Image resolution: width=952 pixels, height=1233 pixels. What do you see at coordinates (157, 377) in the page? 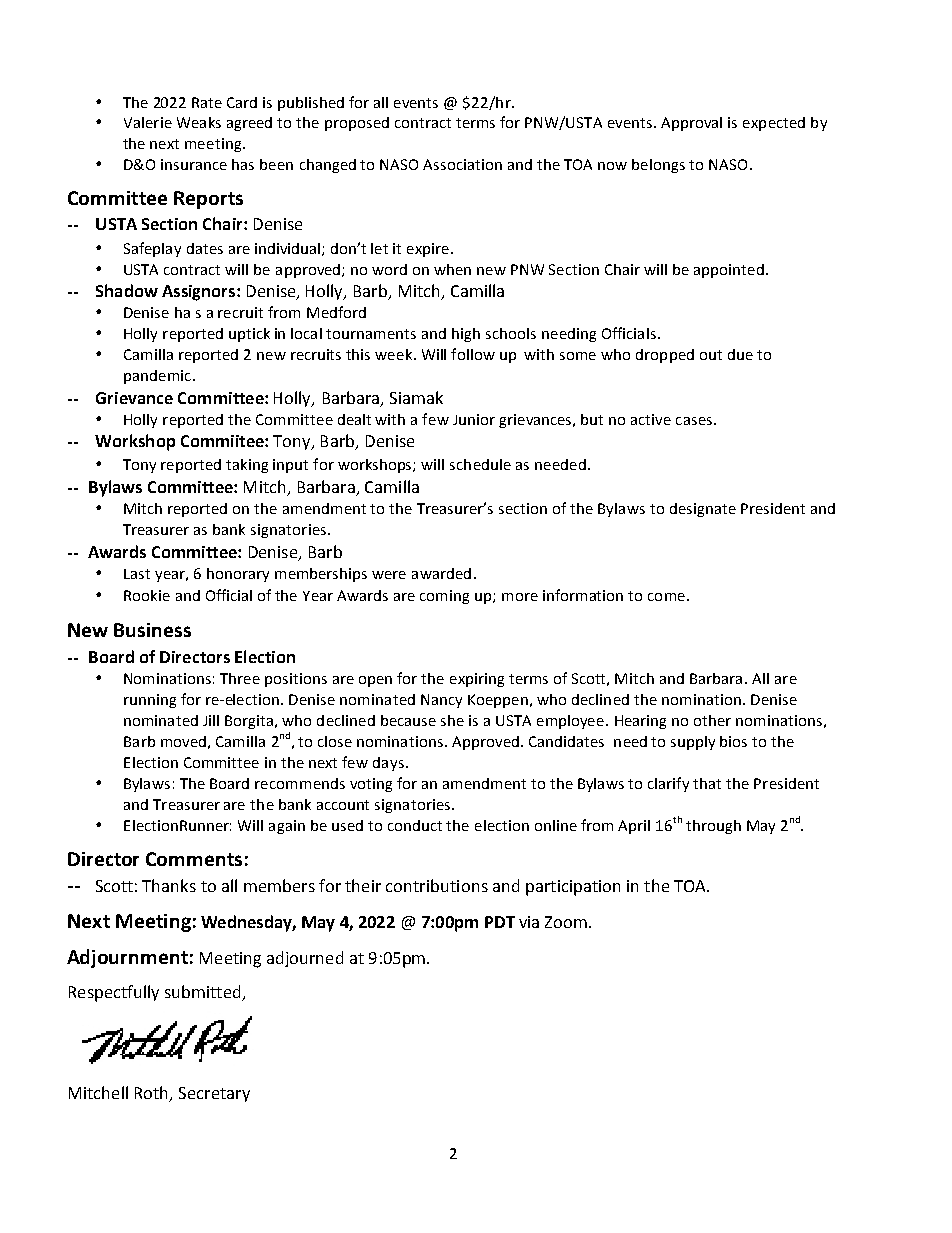
I see `pandemic` at bounding box center [157, 377].
